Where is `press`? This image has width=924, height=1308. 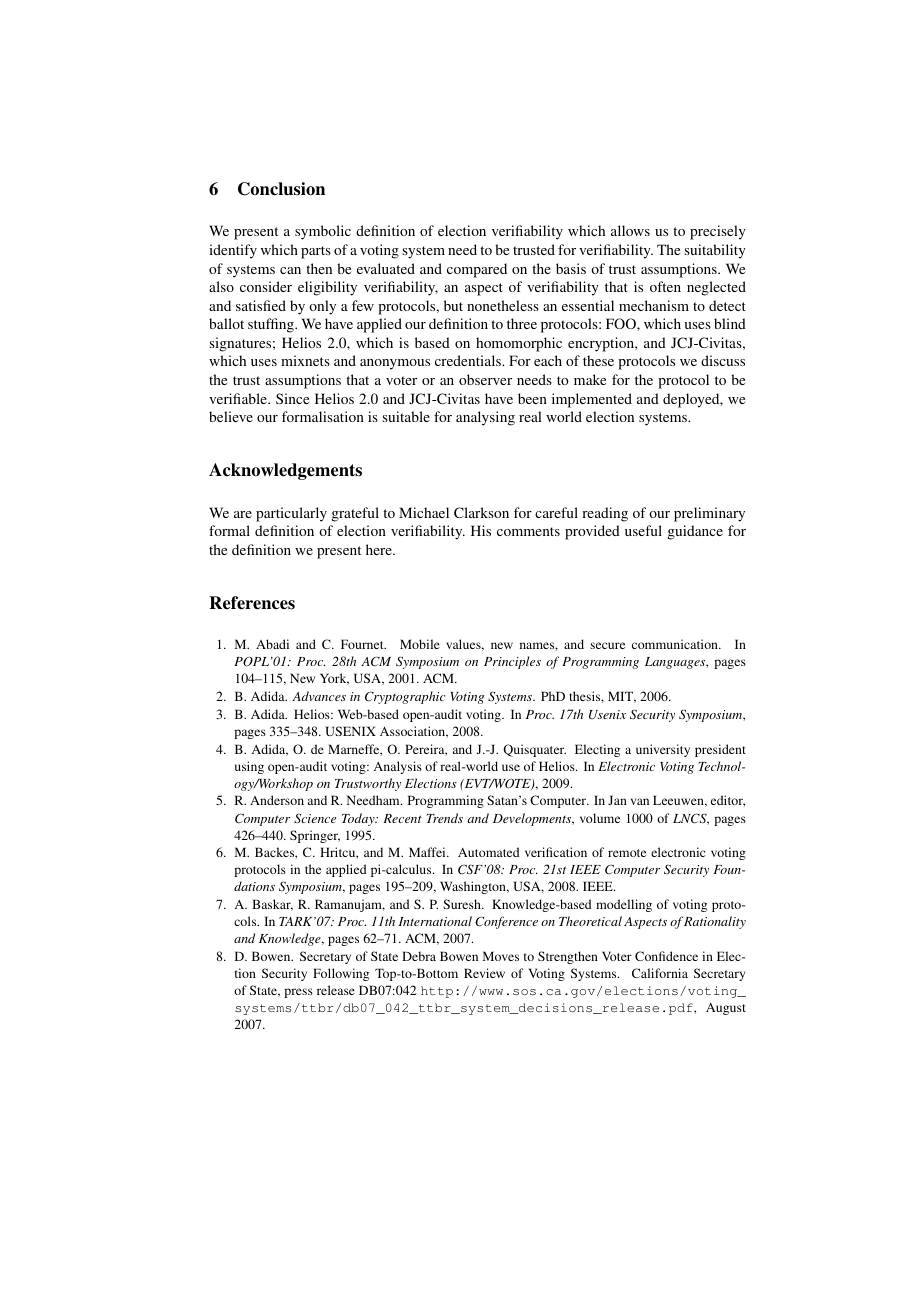
press is located at coordinates (298, 993).
